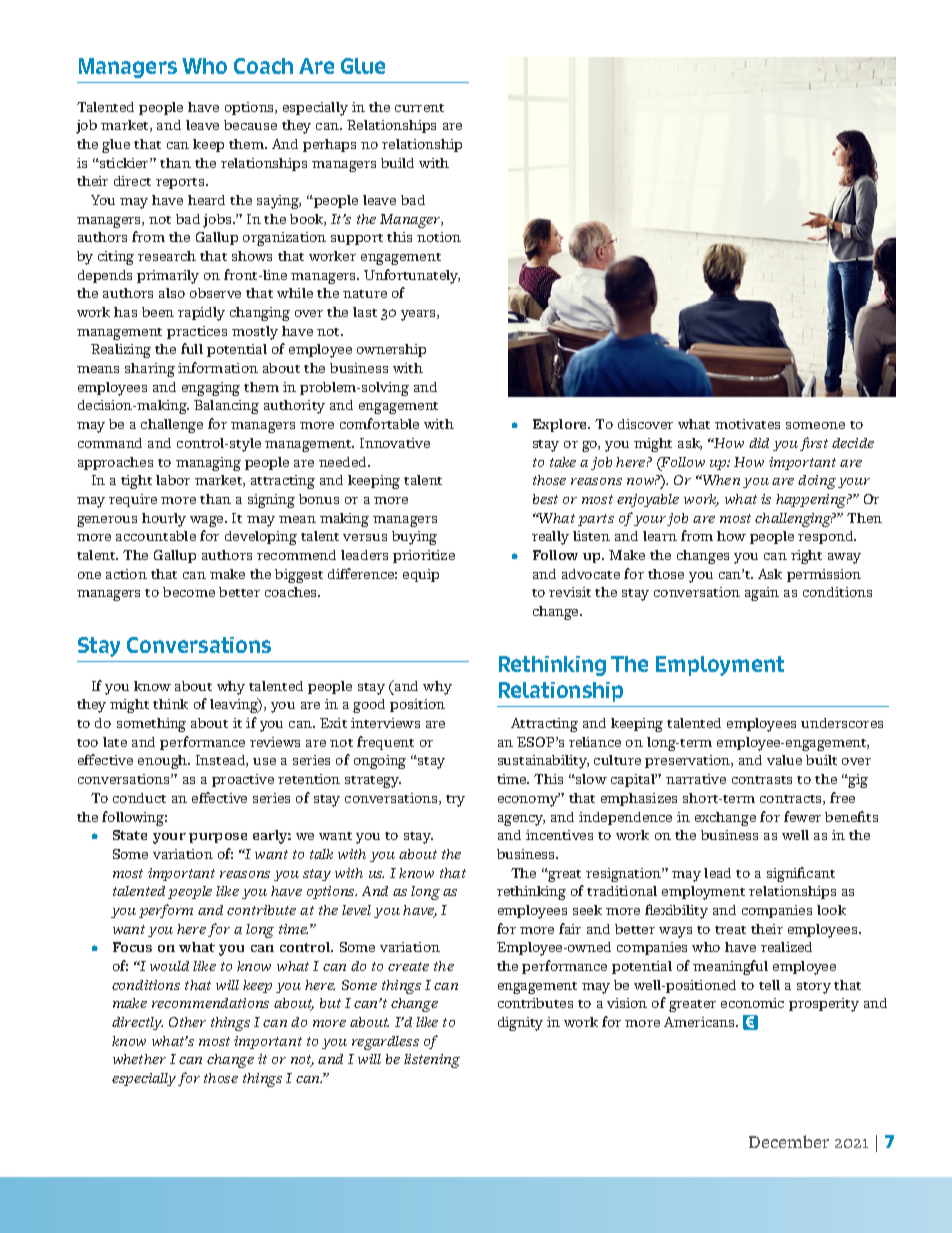 Image resolution: width=952 pixels, height=1233 pixels. Describe the element at coordinates (385, 1043) in the document. I see `regardless` at that location.
